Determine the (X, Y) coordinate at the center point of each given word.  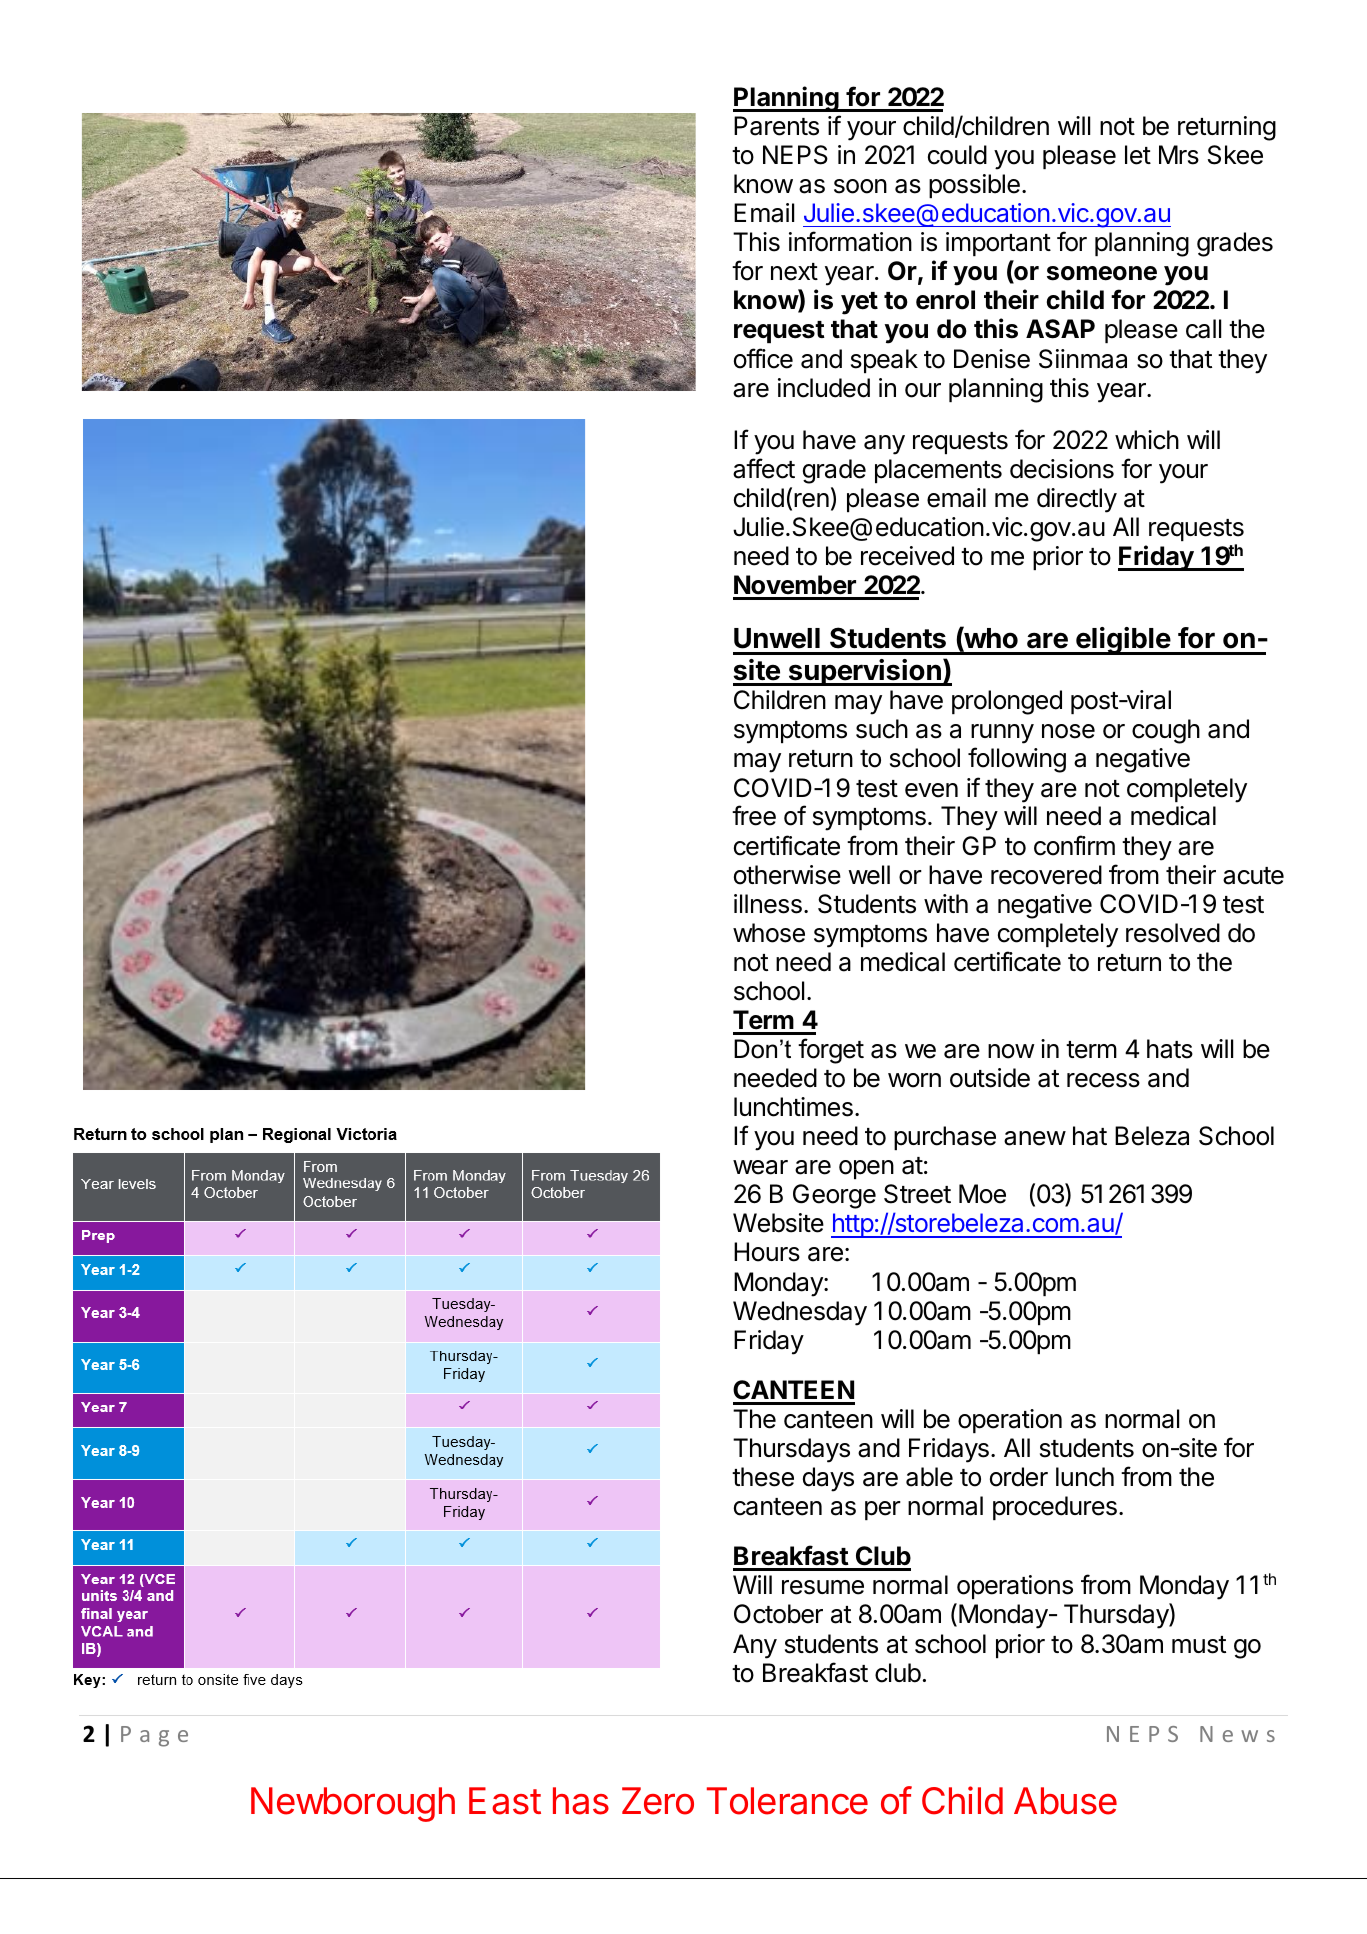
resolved (1173, 933)
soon (860, 186)
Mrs (1179, 155)
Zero (658, 1801)
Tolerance (787, 1801)
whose (769, 933)
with (946, 903)
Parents (776, 126)
